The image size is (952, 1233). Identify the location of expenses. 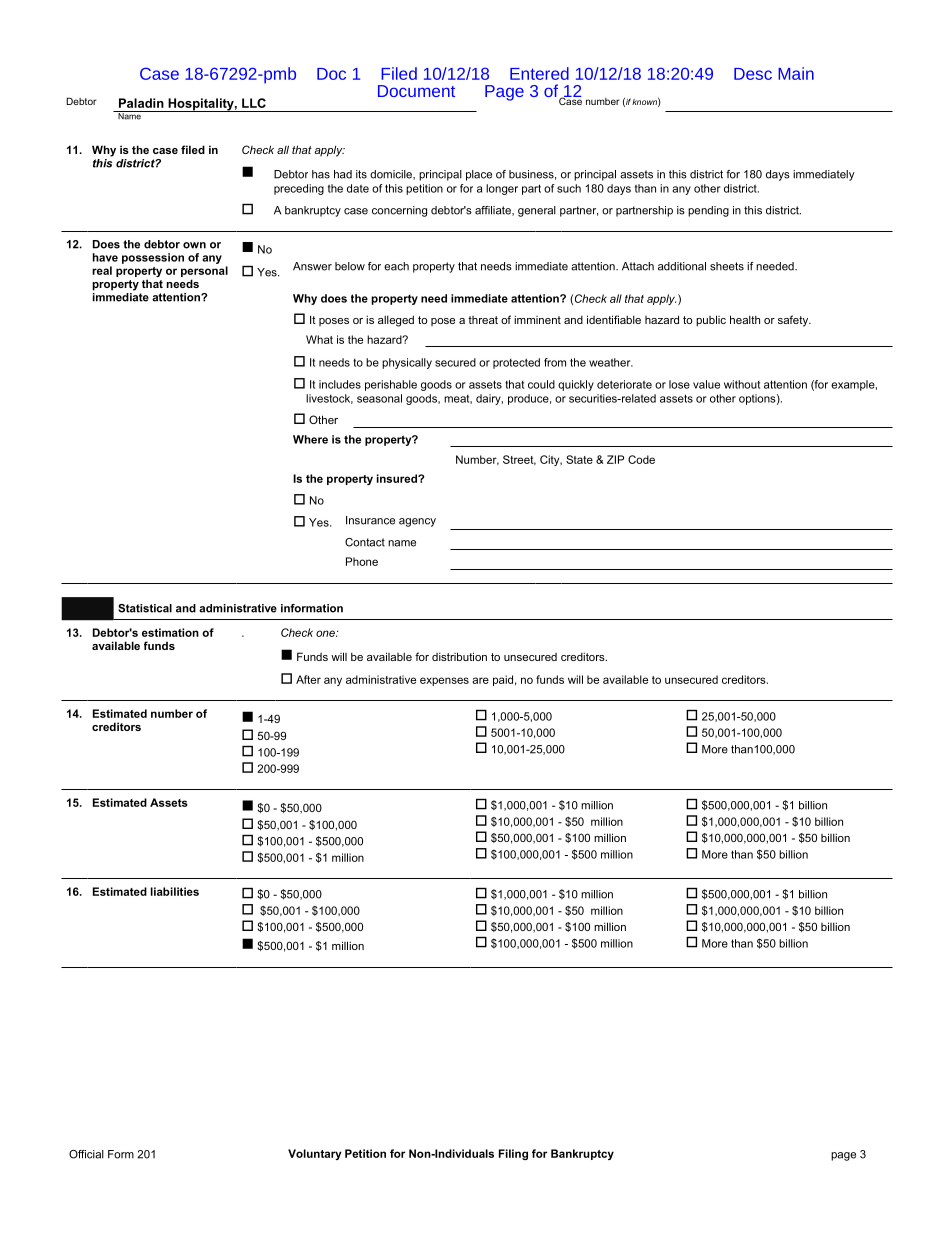
(444, 681).
